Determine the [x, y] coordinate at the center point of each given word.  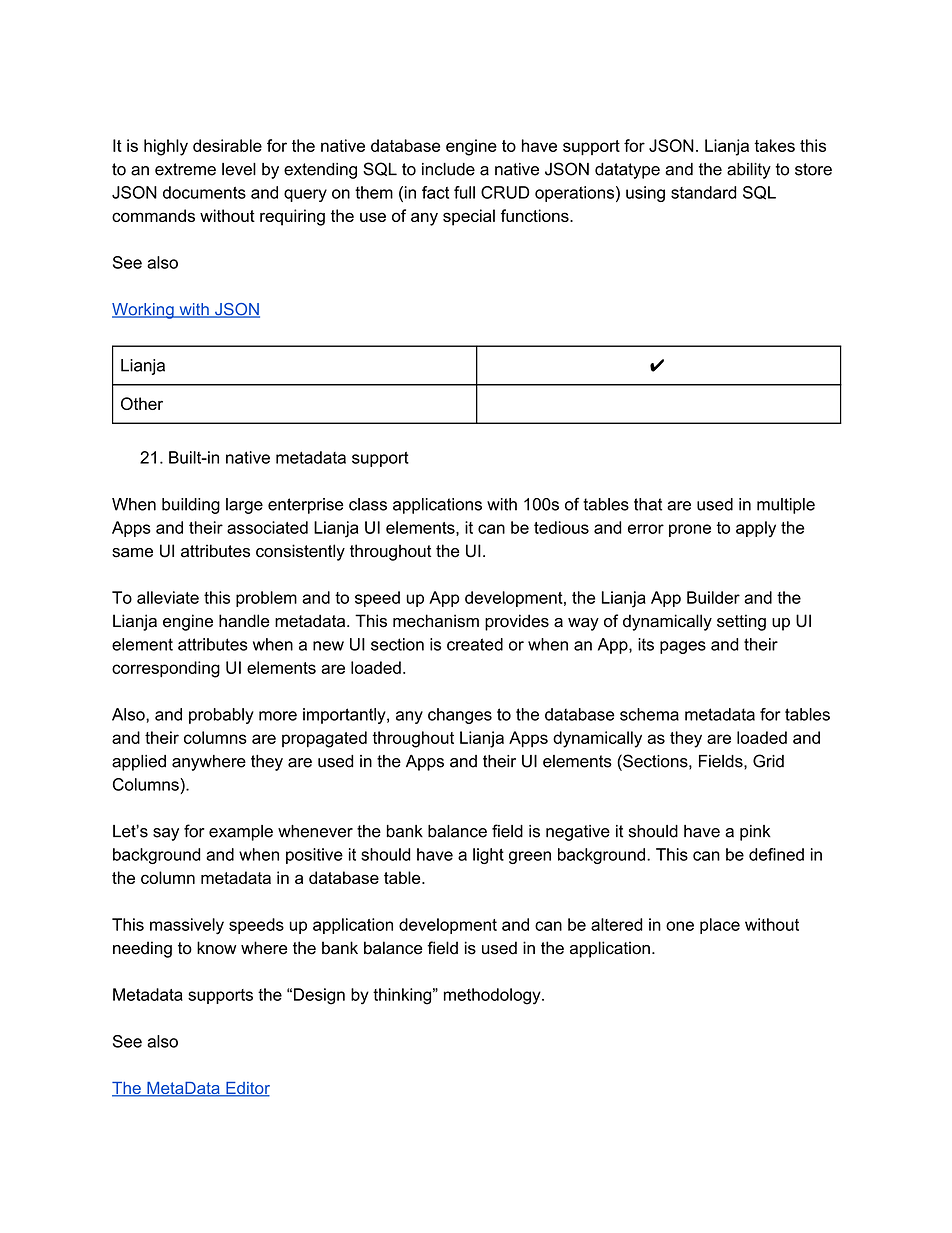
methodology [493, 996]
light [488, 856]
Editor [247, 1089]
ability [749, 171]
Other [142, 403]
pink [755, 833]
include [448, 169]
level [239, 169]
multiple [786, 506]
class [368, 504]
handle [244, 621]
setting [741, 622]
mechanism [436, 621]
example [241, 833]
